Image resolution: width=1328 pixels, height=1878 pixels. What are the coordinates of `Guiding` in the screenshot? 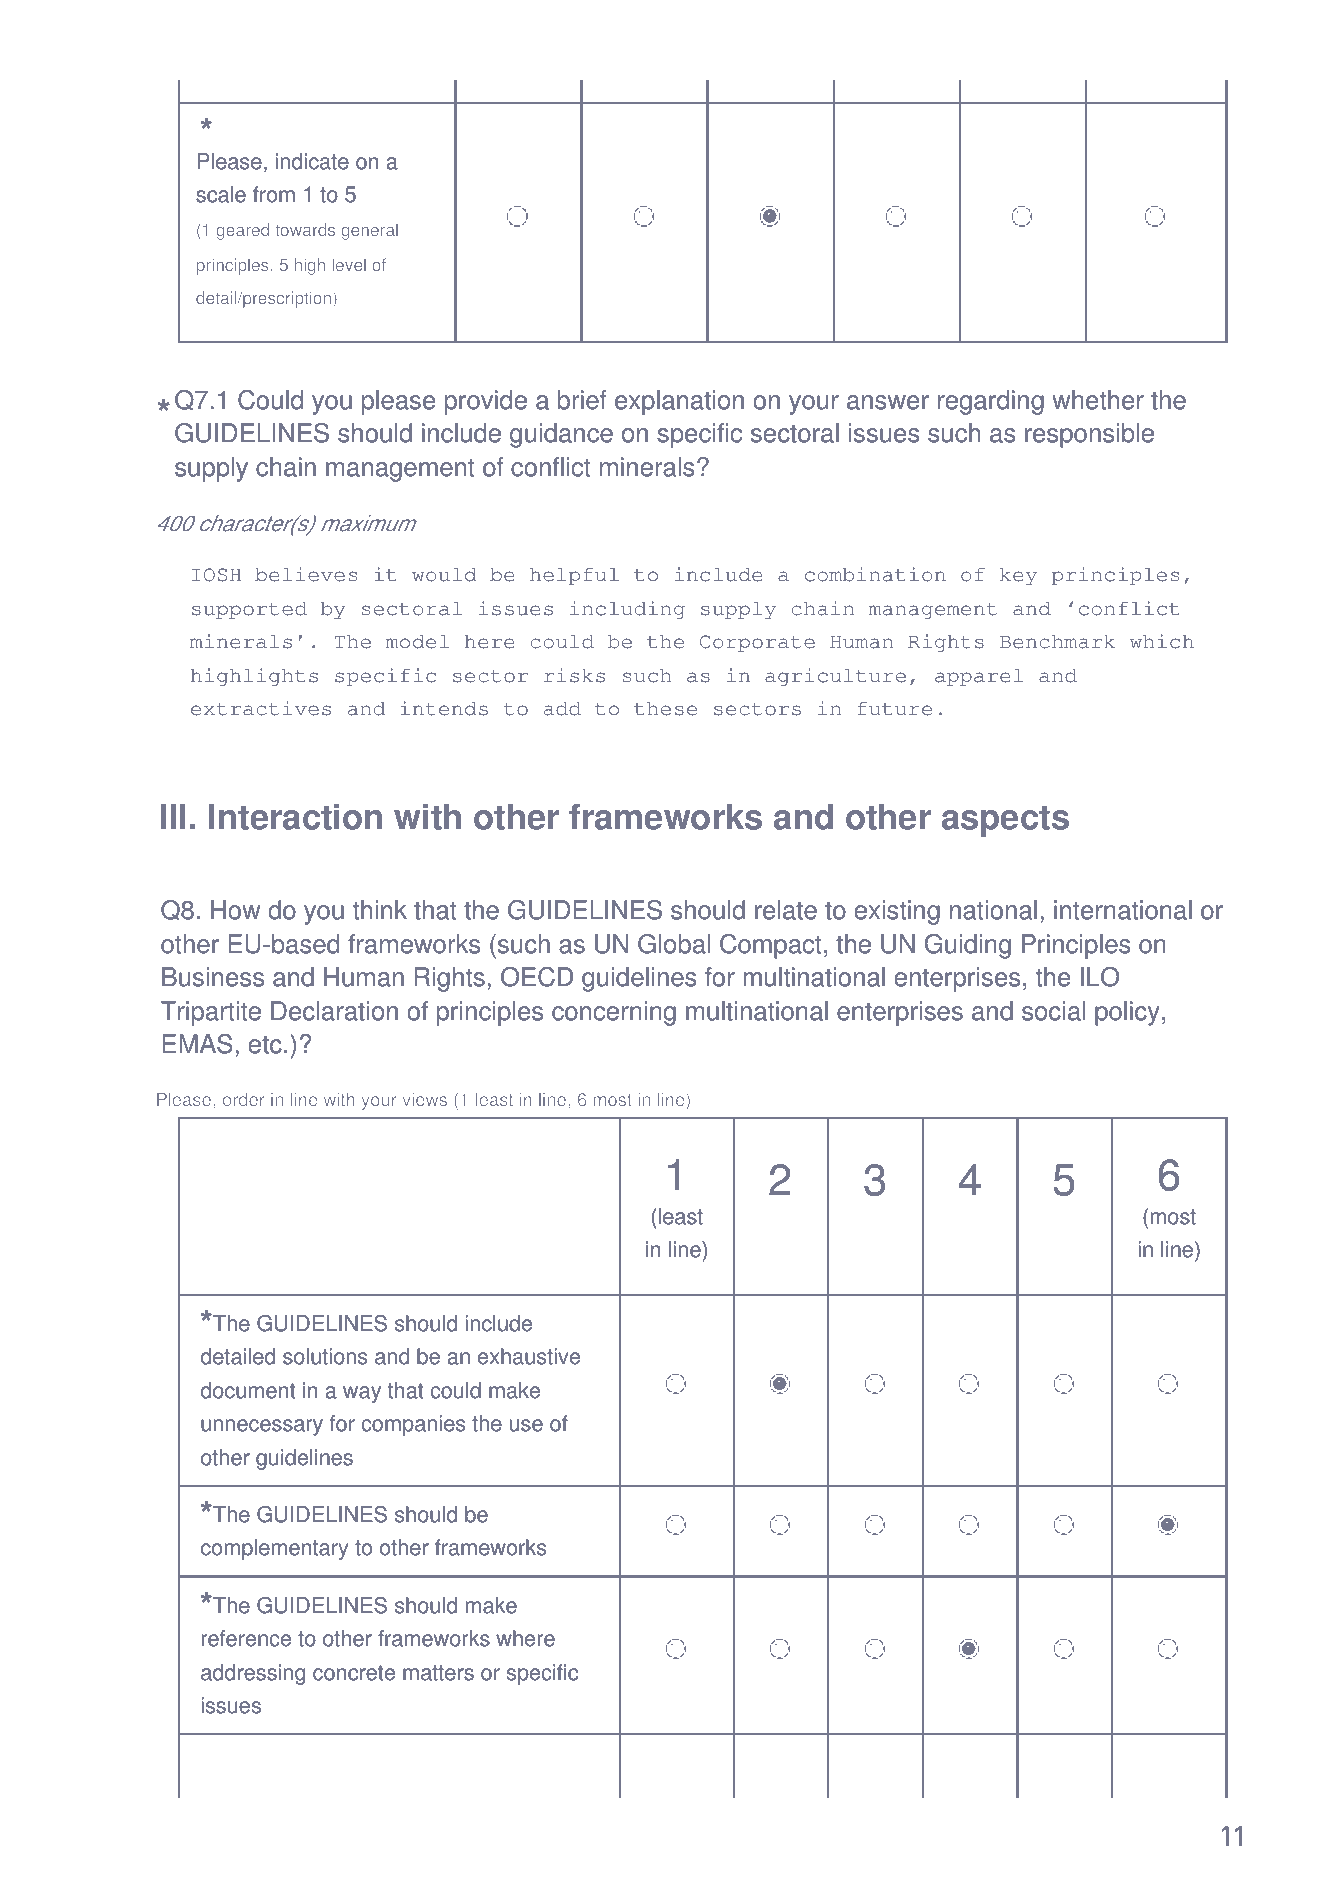 It's located at (968, 946).
